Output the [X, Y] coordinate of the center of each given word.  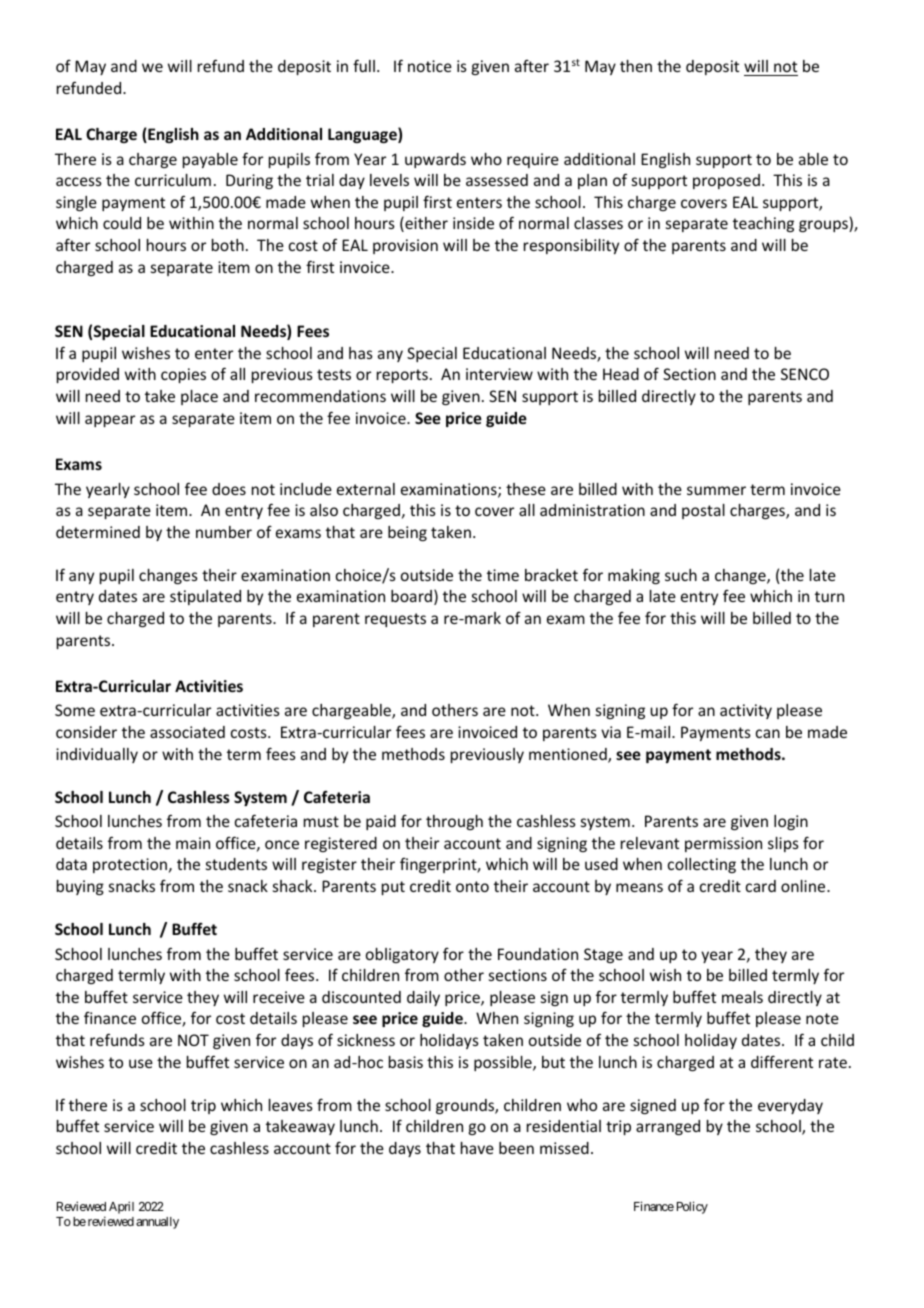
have [477, 1148]
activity [746, 711]
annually [157, 1223]
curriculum [173, 180]
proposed [726, 181]
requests [395, 620]
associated [187, 732]
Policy [692, 1207]
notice [430, 66]
